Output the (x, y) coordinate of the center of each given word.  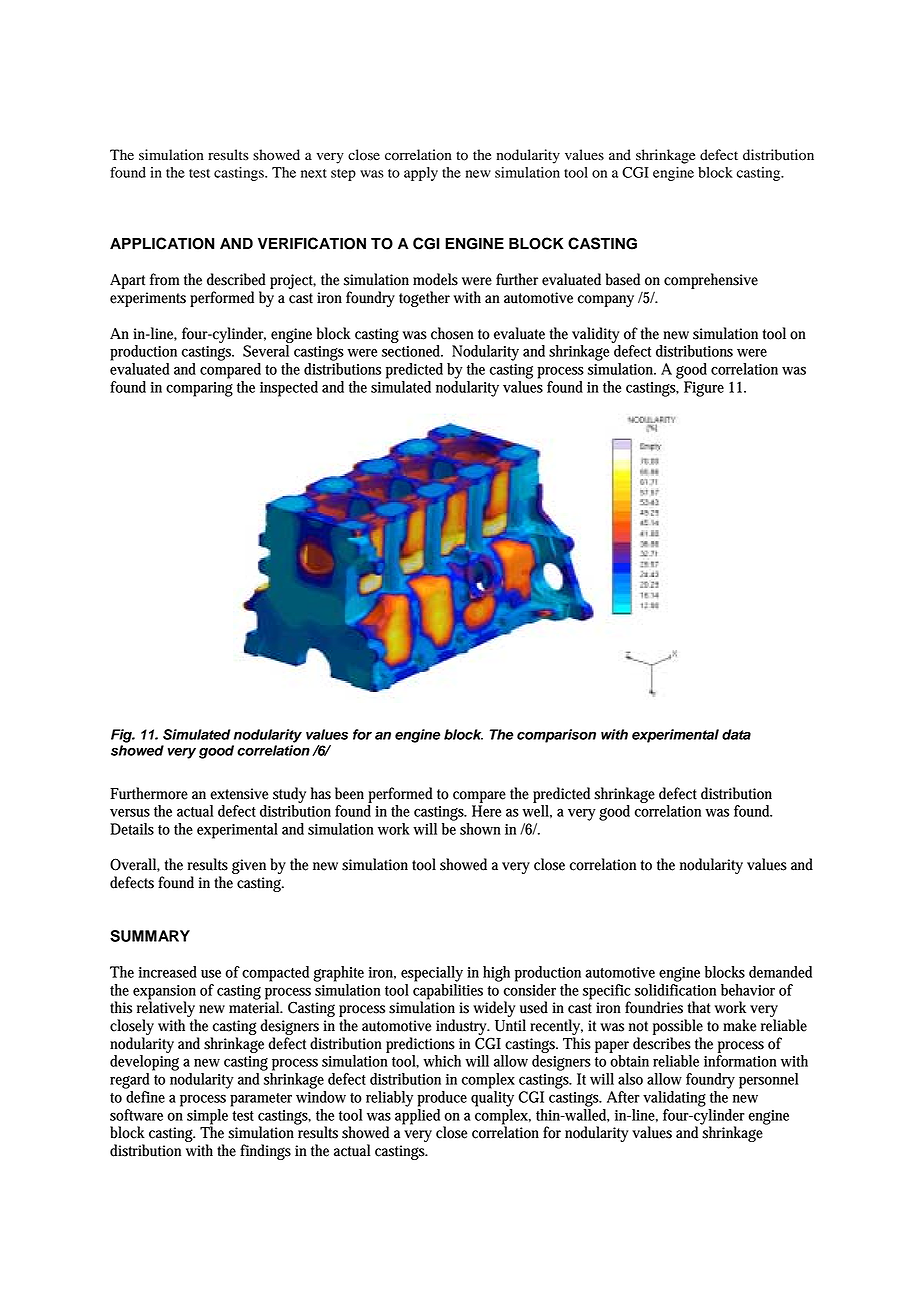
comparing (199, 389)
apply (421, 174)
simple (207, 1118)
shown (480, 829)
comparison (556, 736)
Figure (704, 389)
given (249, 866)
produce (442, 1099)
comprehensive (711, 281)
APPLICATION (162, 243)
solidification (675, 988)
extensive (239, 794)
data (736, 734)
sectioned (412, 351)
